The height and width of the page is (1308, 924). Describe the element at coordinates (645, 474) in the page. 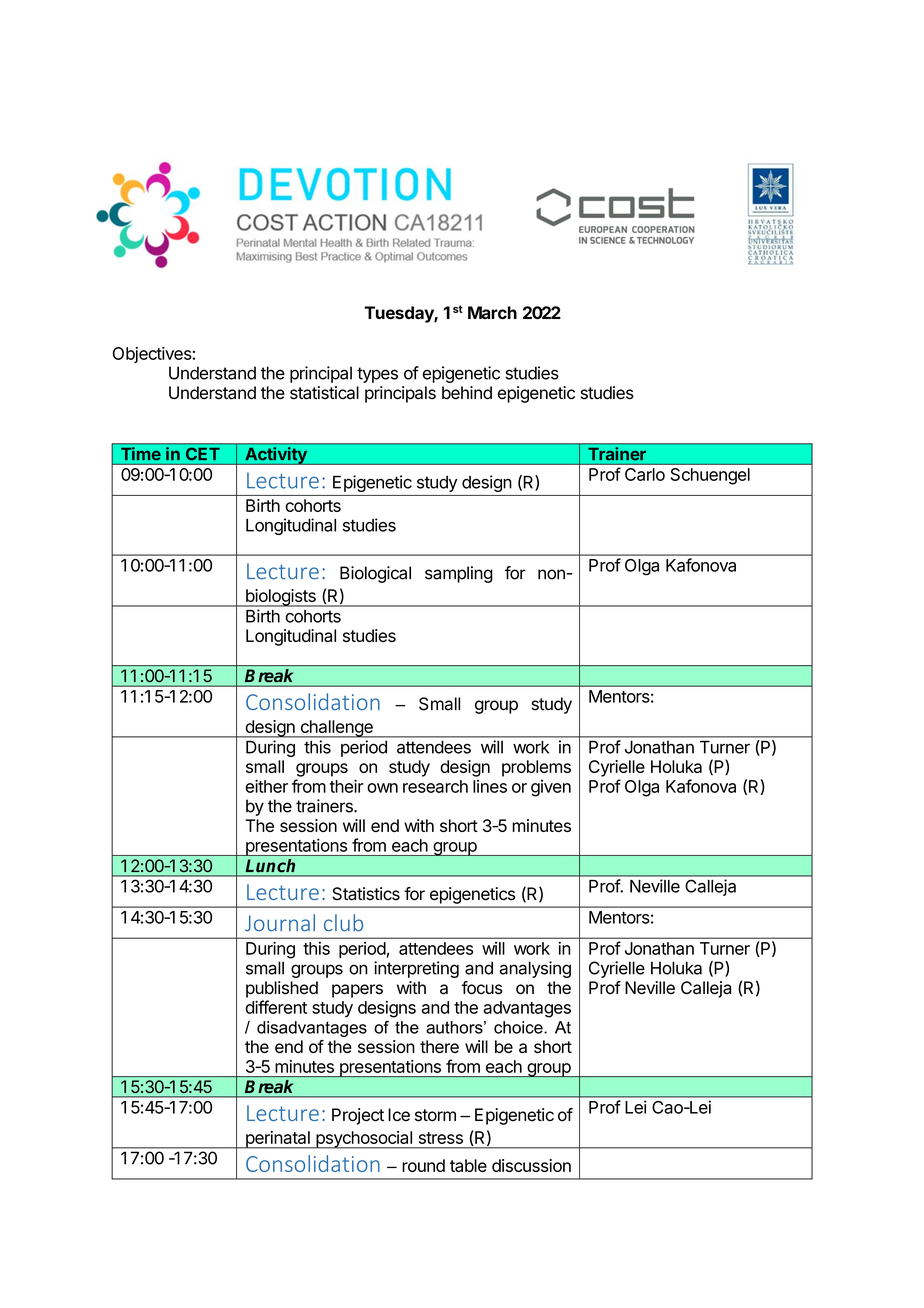

I see `Carlo` at that location.
